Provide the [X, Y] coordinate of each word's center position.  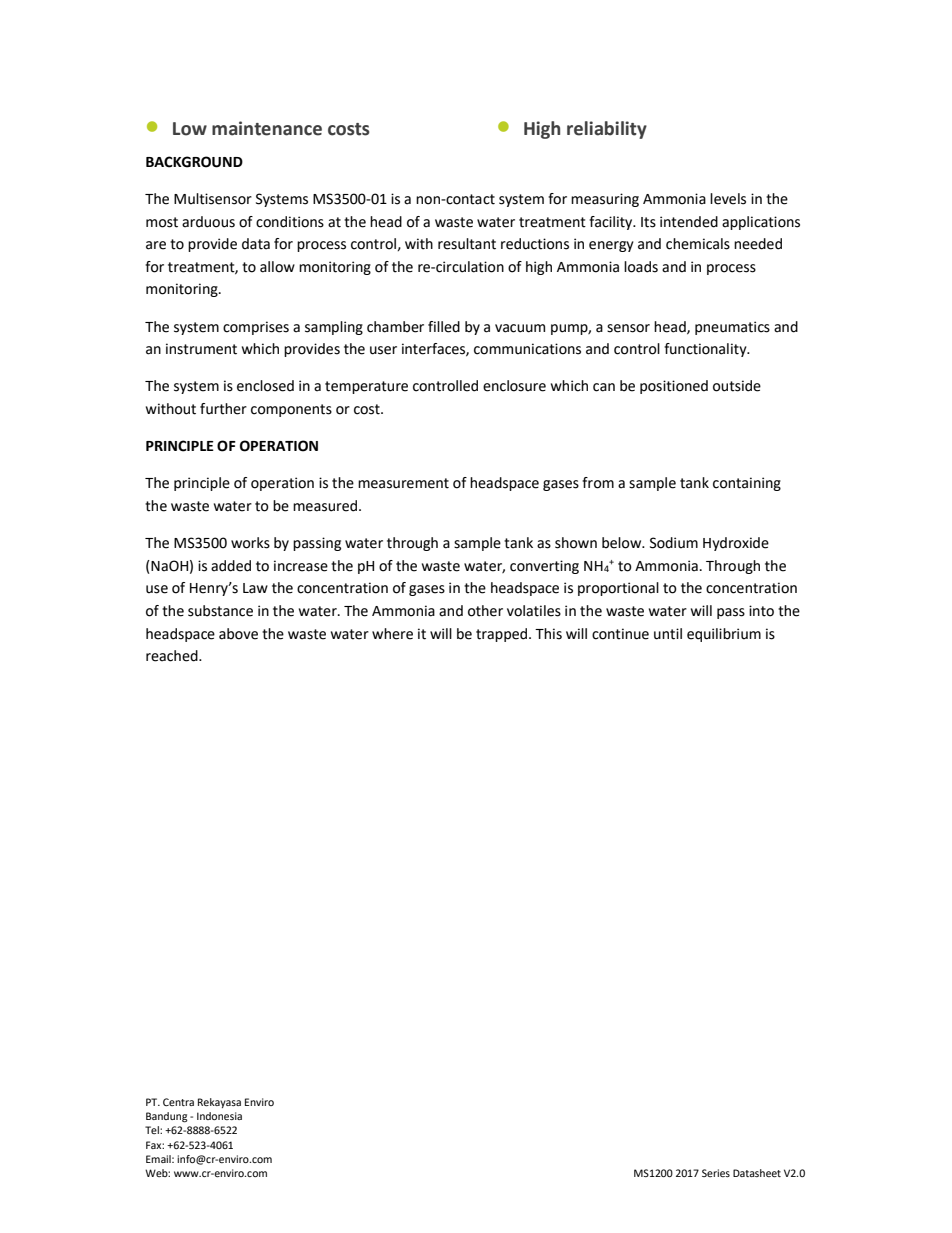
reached [173, 656]
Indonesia [219, 1116]
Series [716, 1173]
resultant [467, 244]
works [250, 543]
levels [728, 199]
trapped [503, 635]
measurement [403, 483]
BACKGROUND [194, 162]
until [668, 634]
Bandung [167, 1117]
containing [747, 484]
